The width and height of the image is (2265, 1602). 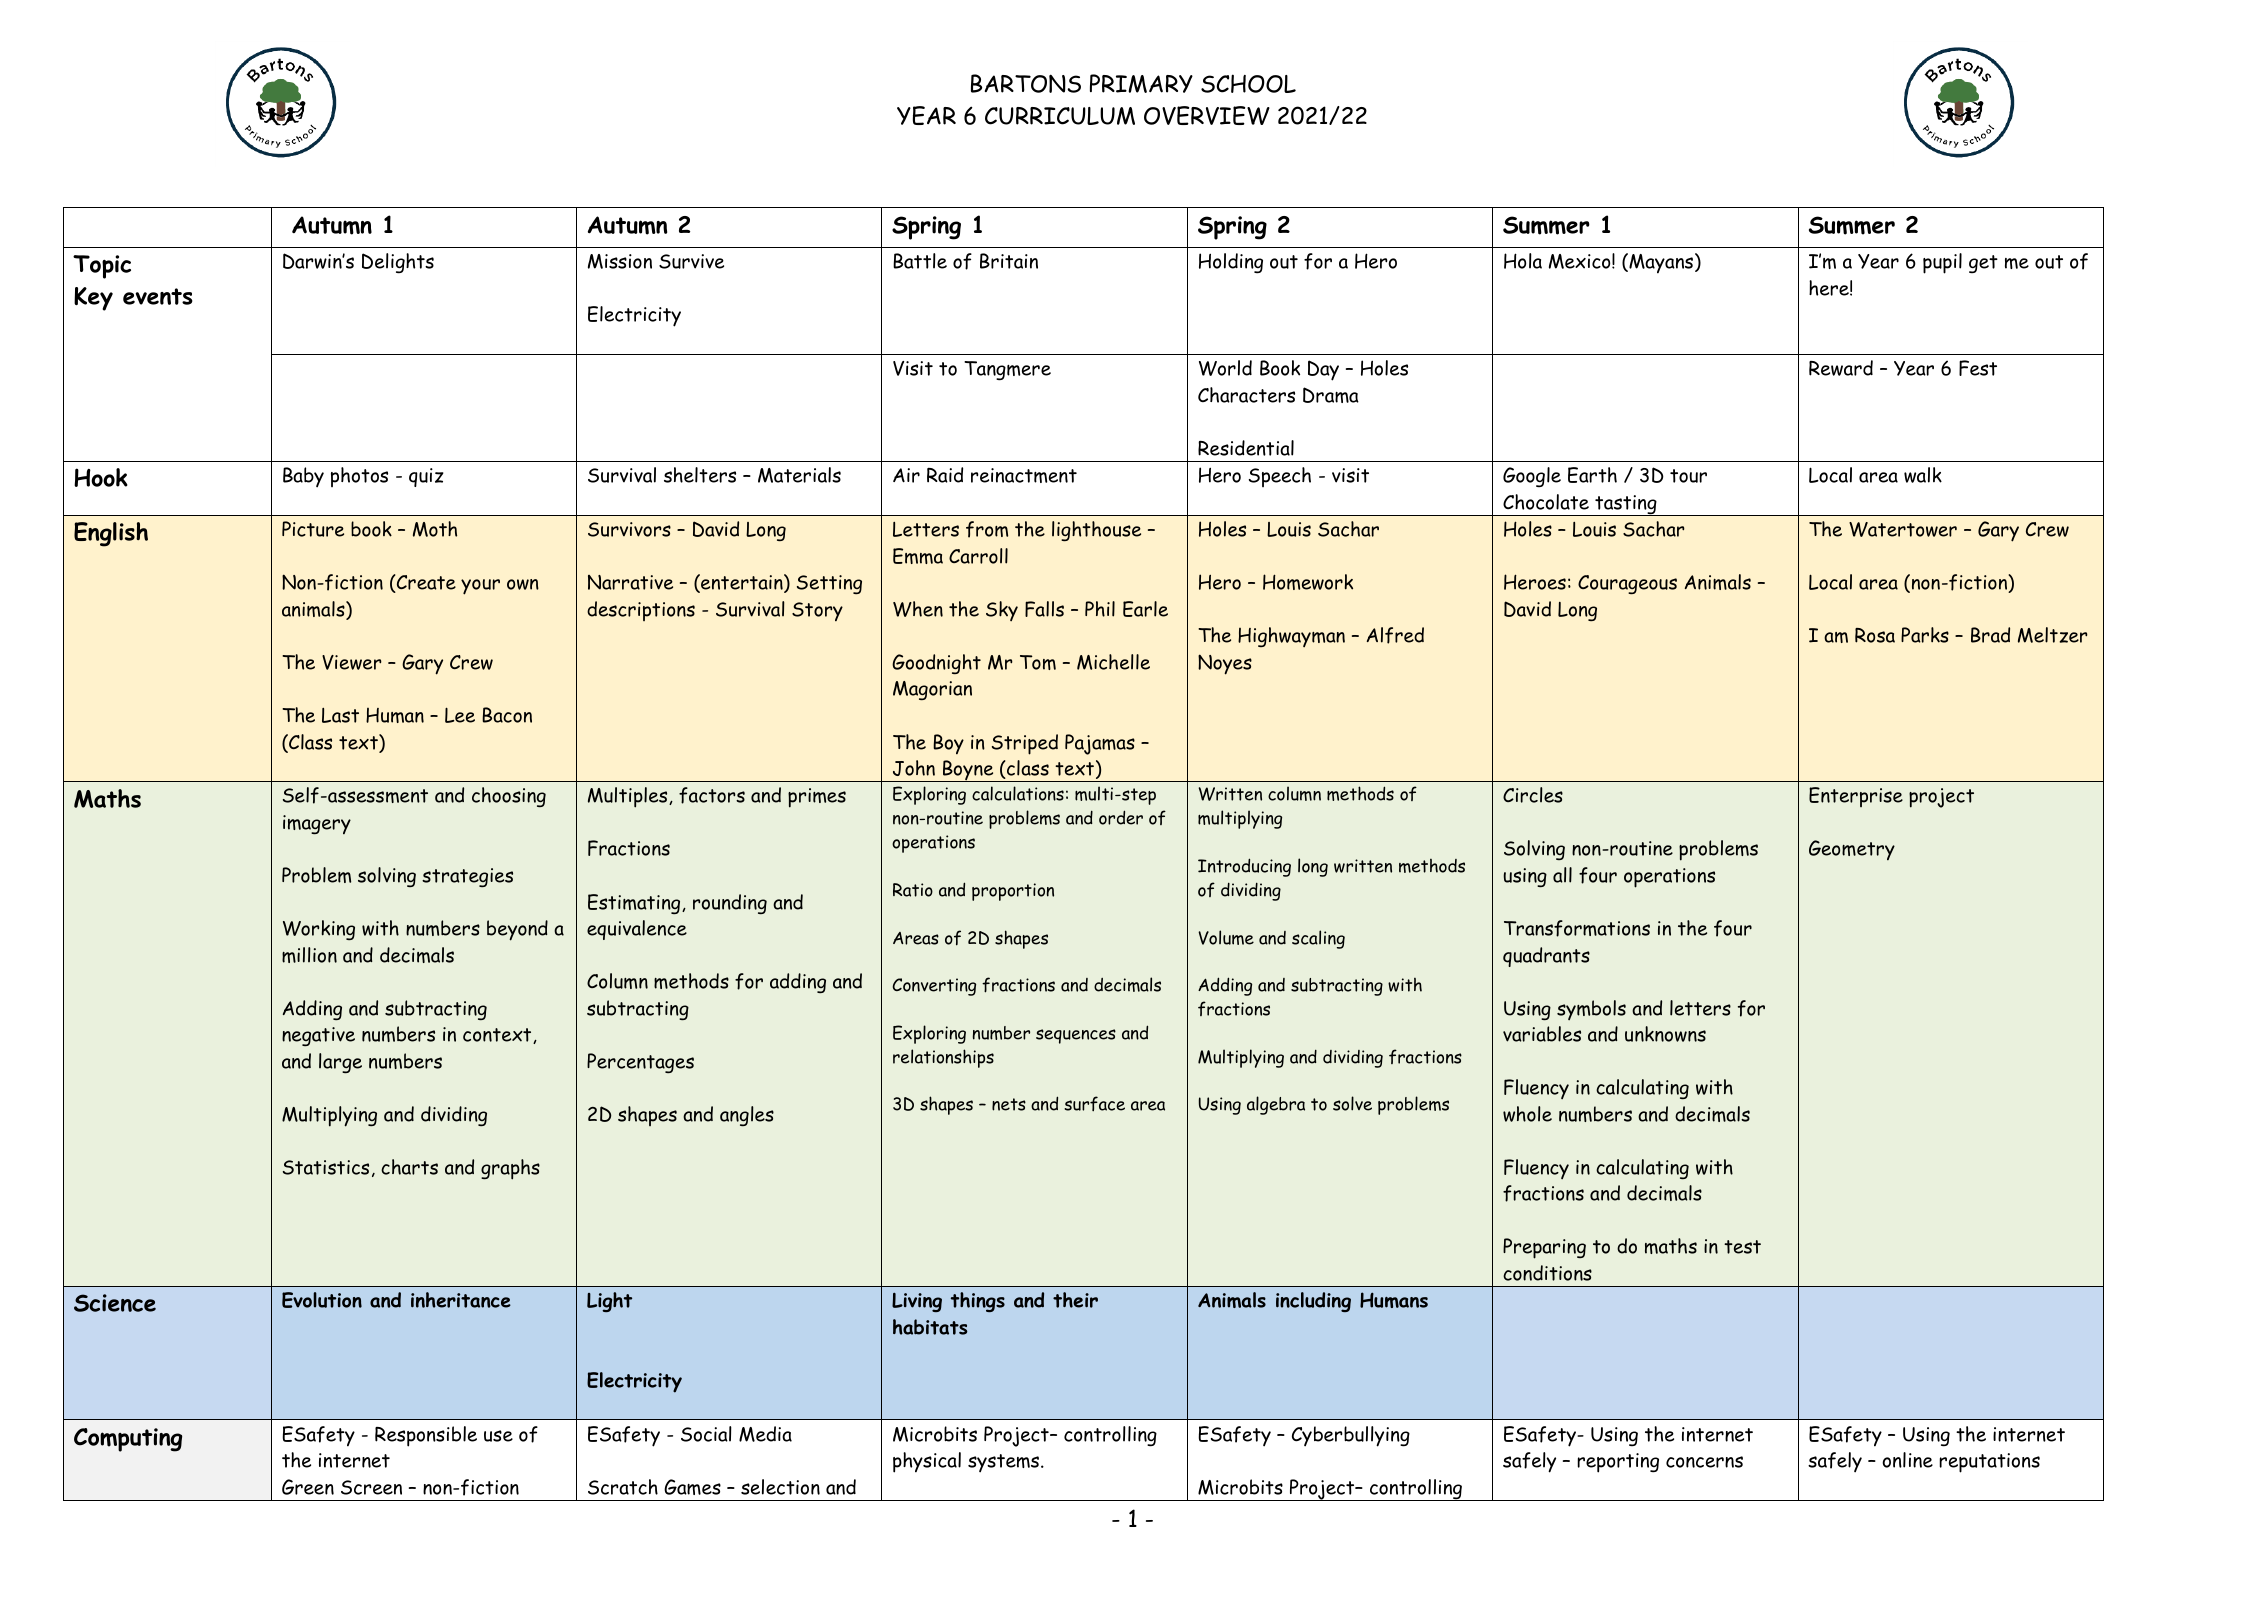 I want to click on Reward, so click(x=1841, y=368).
